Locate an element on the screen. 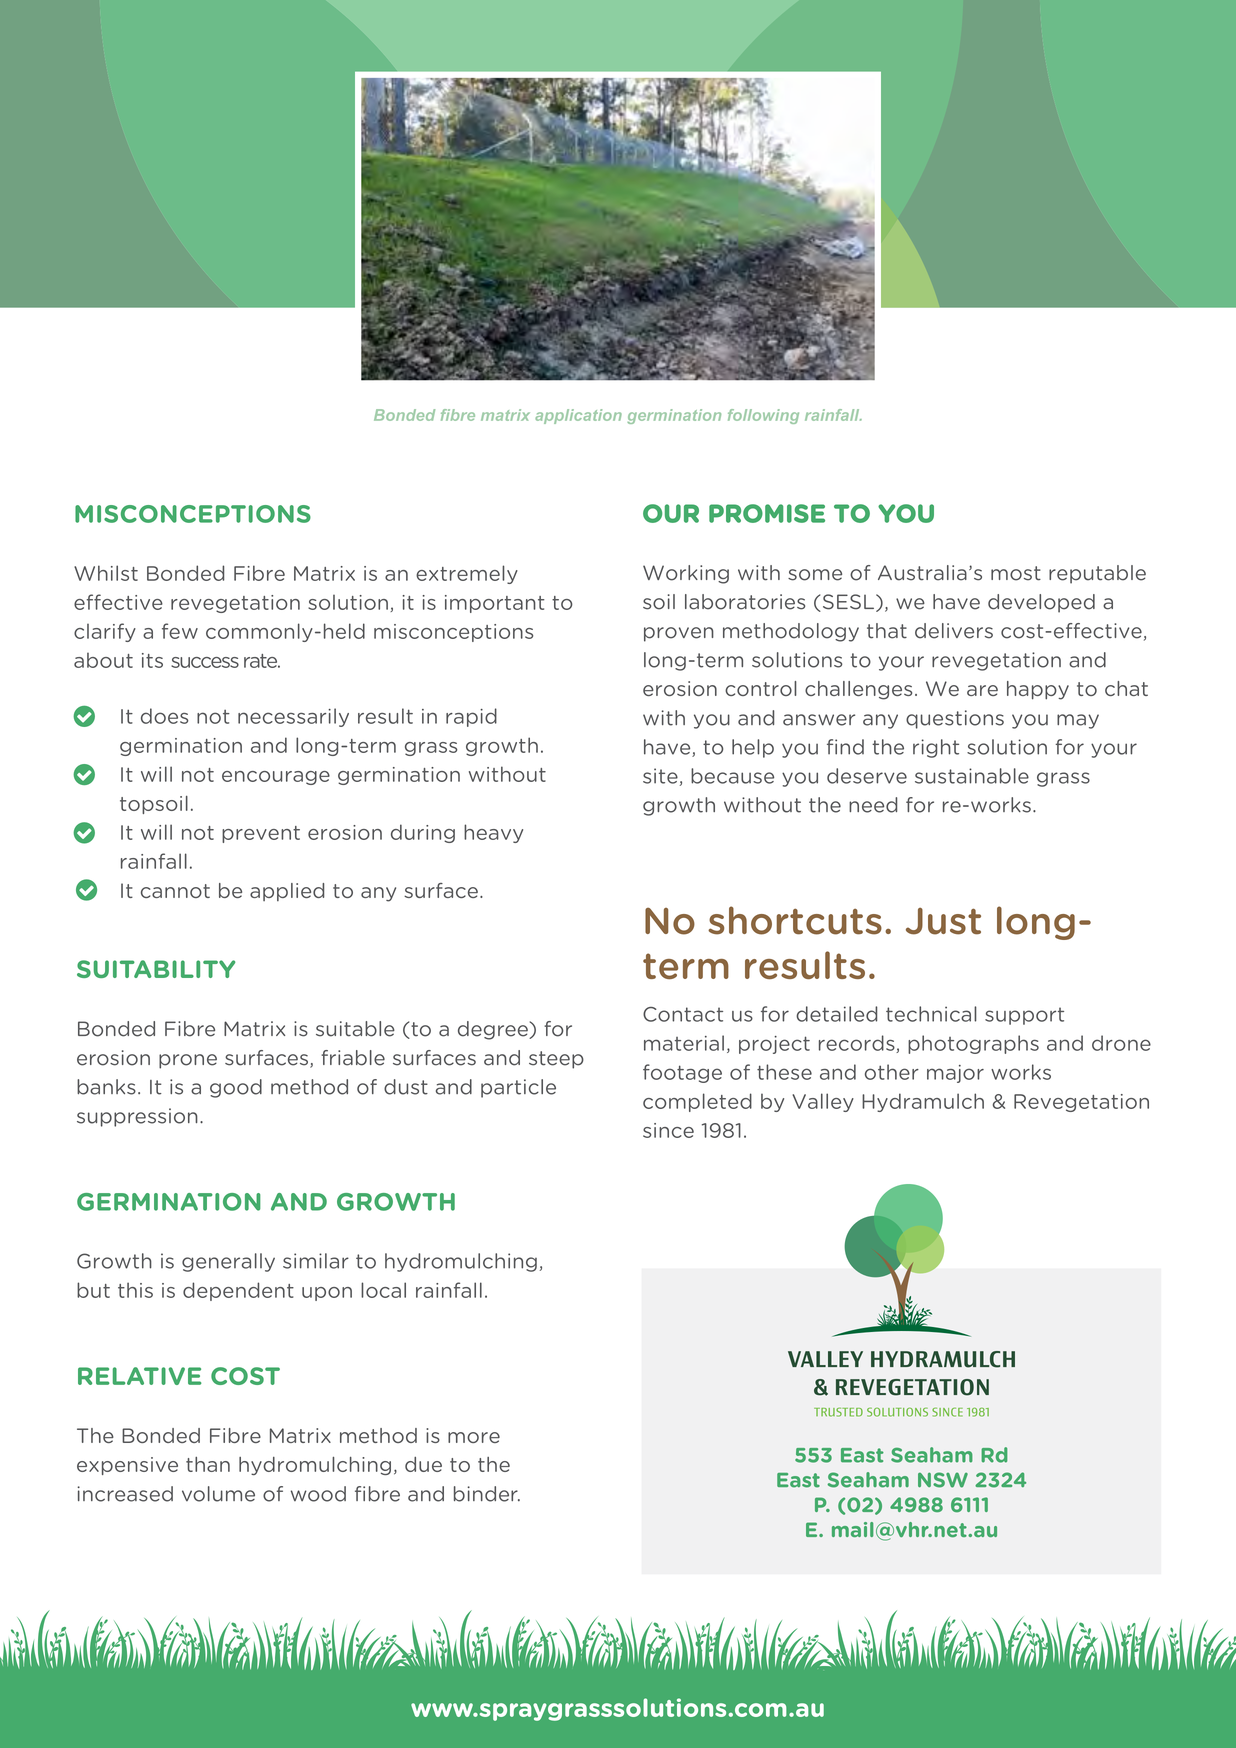 This screenshot has width=1236, height=1748. application is located at coordinates (578, 416).
